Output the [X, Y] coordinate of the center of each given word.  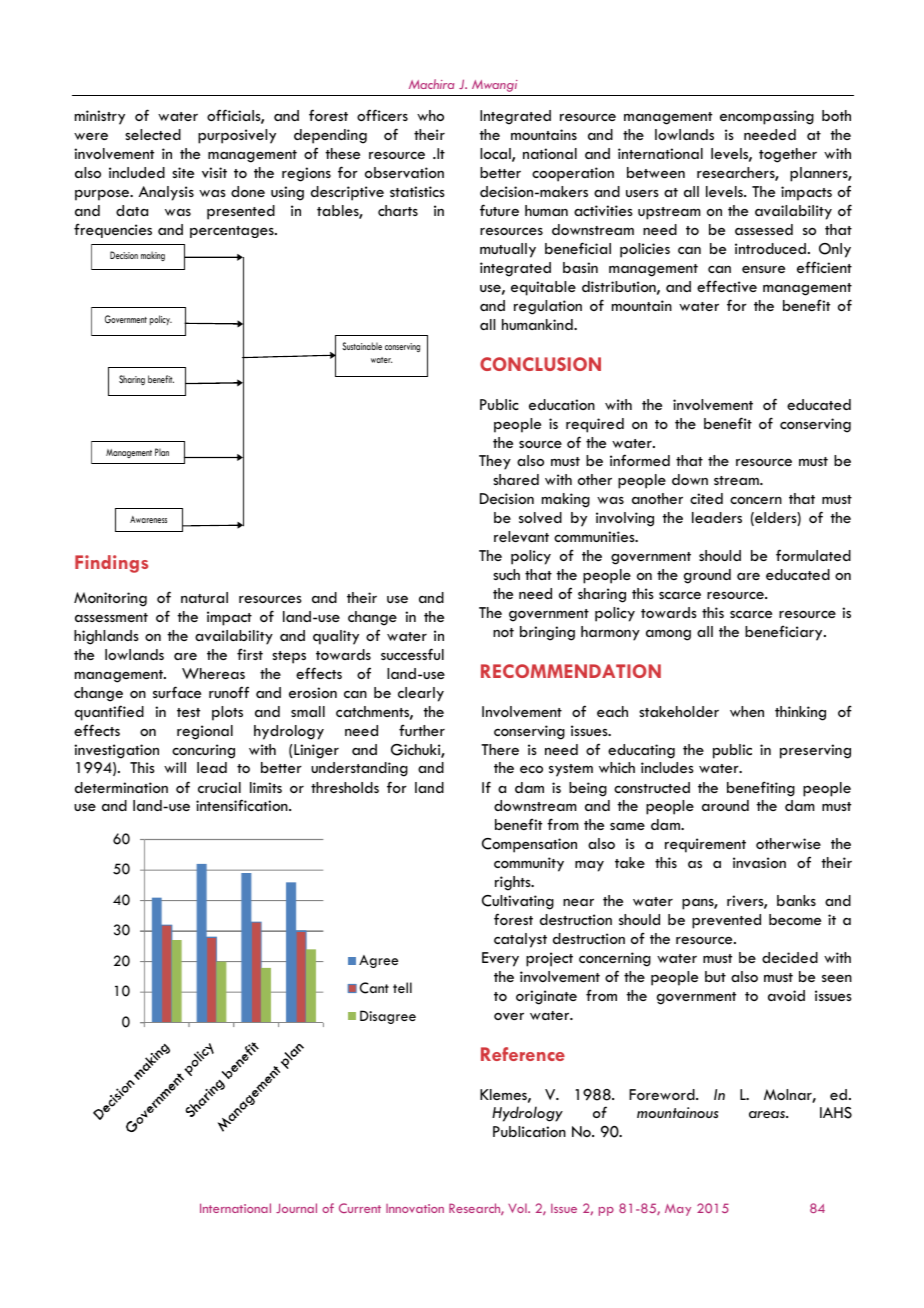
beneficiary [785, 633]
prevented [726, 921]
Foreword [663, 1094]
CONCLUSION [540, 364]
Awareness [148, 519]
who [430, 115]
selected [153, 134]
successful [412, 654]
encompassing [767, 117]
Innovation [415, 1208]
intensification [243, 805]
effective [727, 286]
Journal [296, 1208]
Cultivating [518, 902]
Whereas [213, 673]
